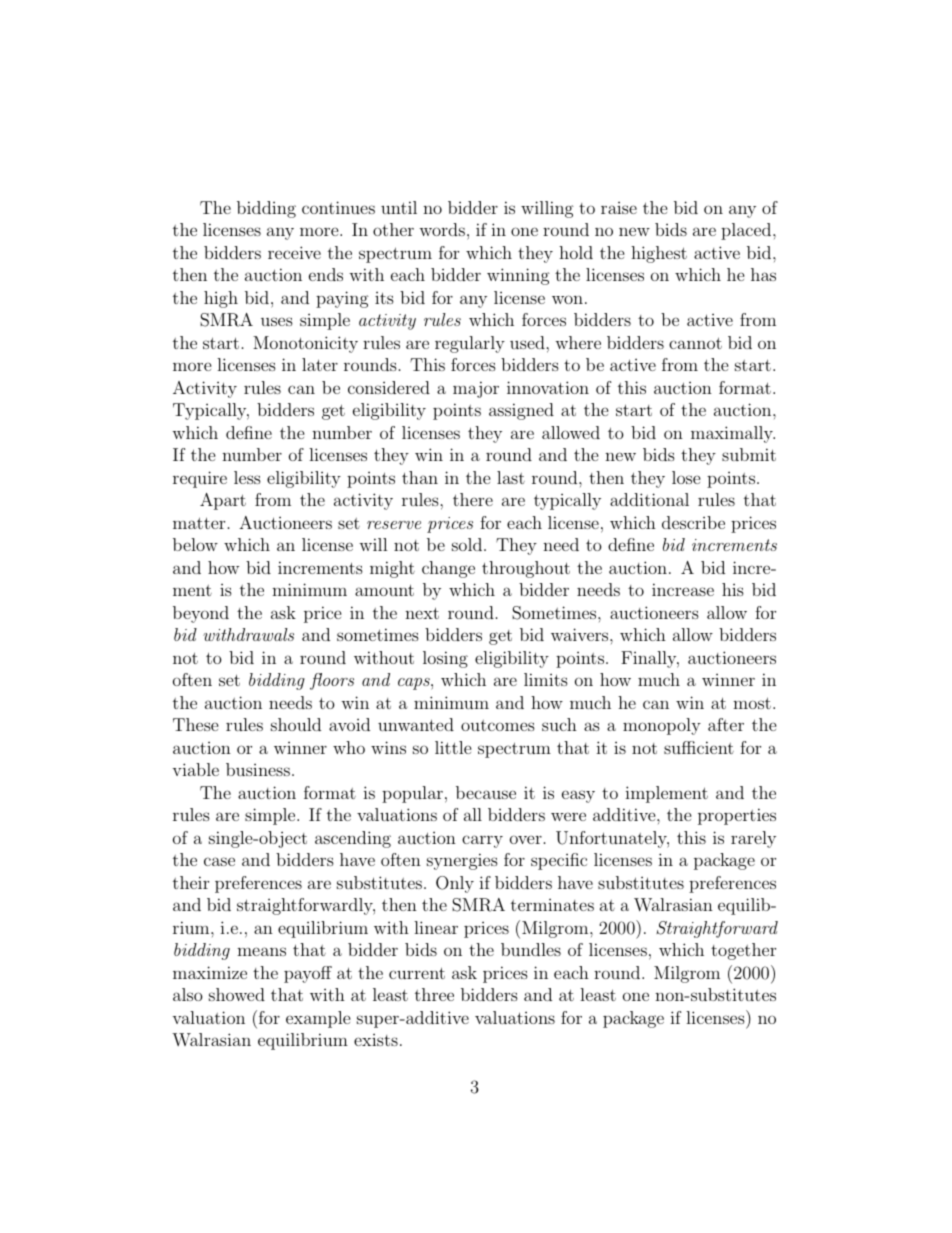 Image resolution: width=952 pixels, height=1233 pixels. Describe the element at coordinates (699, 747) in the screenshot. I see `sufficient` at that location.
